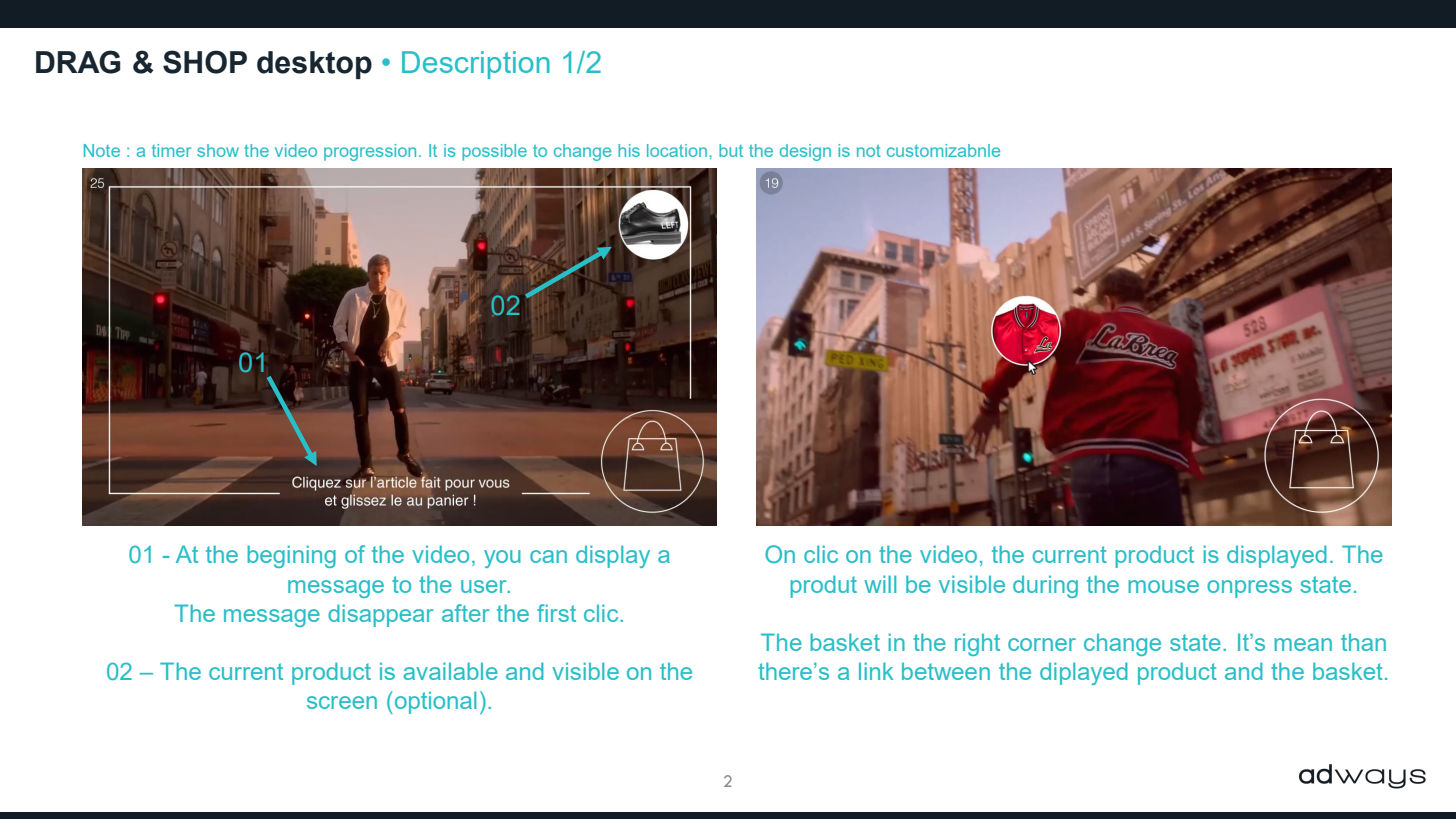  What do you see at coordinates (548, 556) in the screenshot?
I see `can` at bounding box center [548, 556].
